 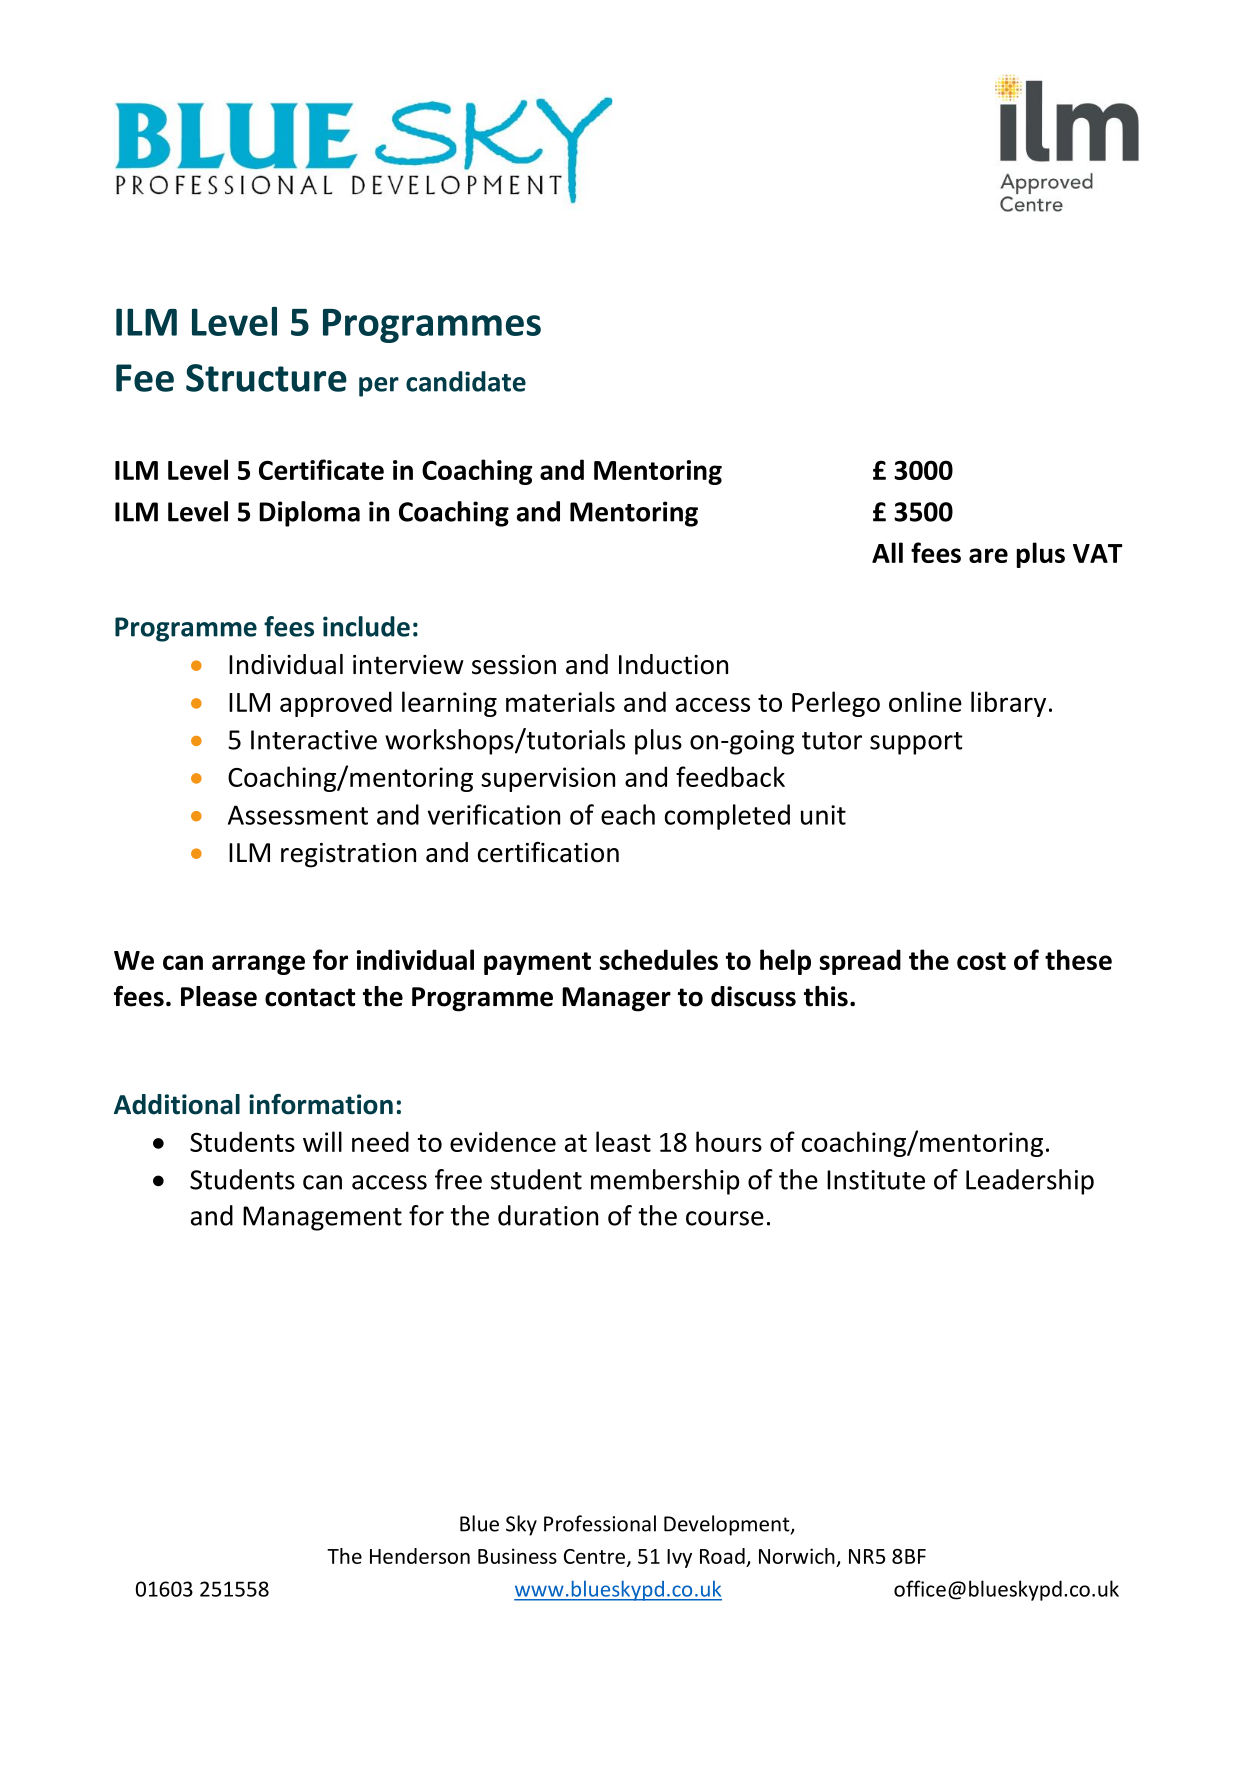 What do you see at coordinates (1008, 704) in the image?
I see `library` at bounding box center [1008, 704].
